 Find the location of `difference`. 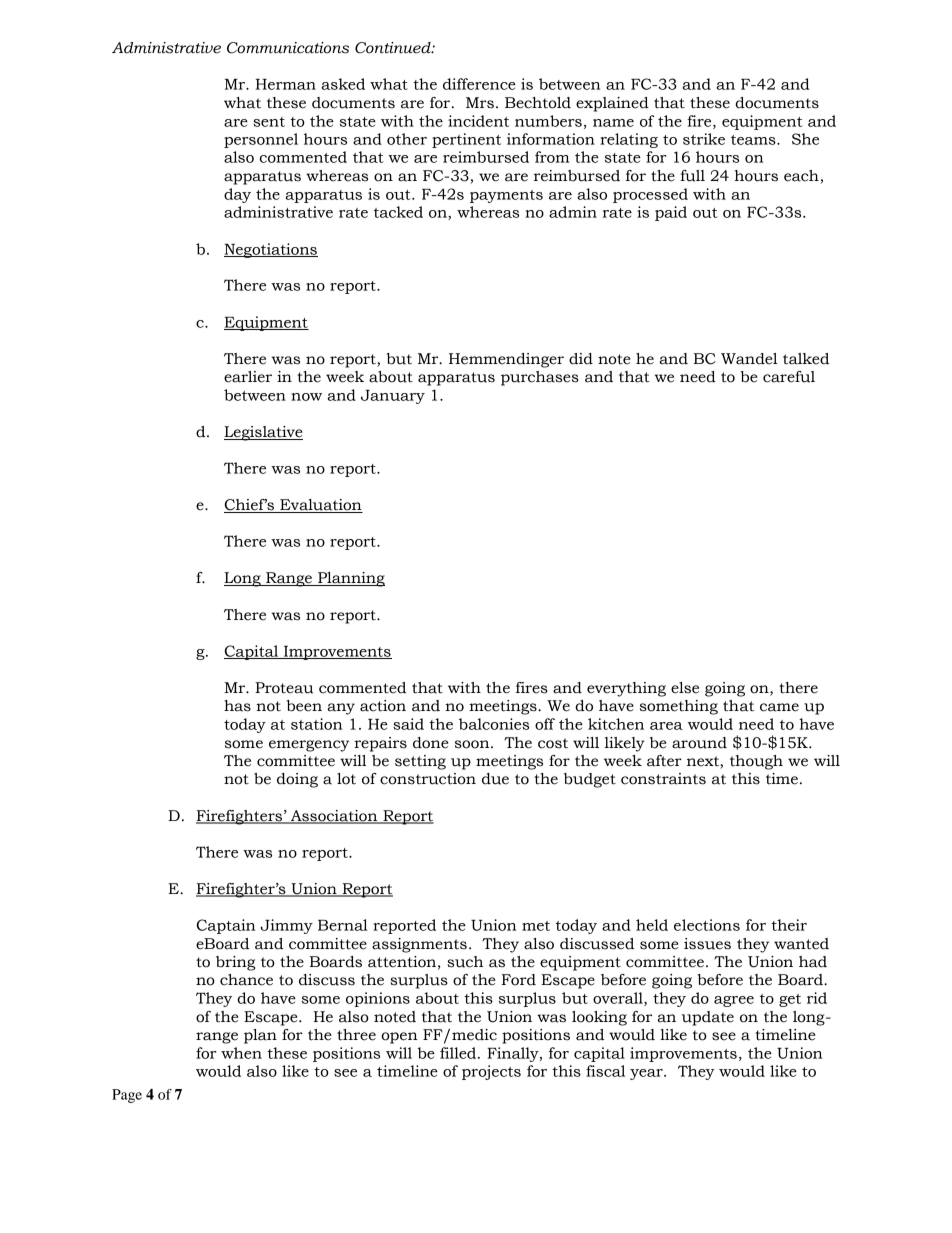

difference is located at coordinates (479, 84).
